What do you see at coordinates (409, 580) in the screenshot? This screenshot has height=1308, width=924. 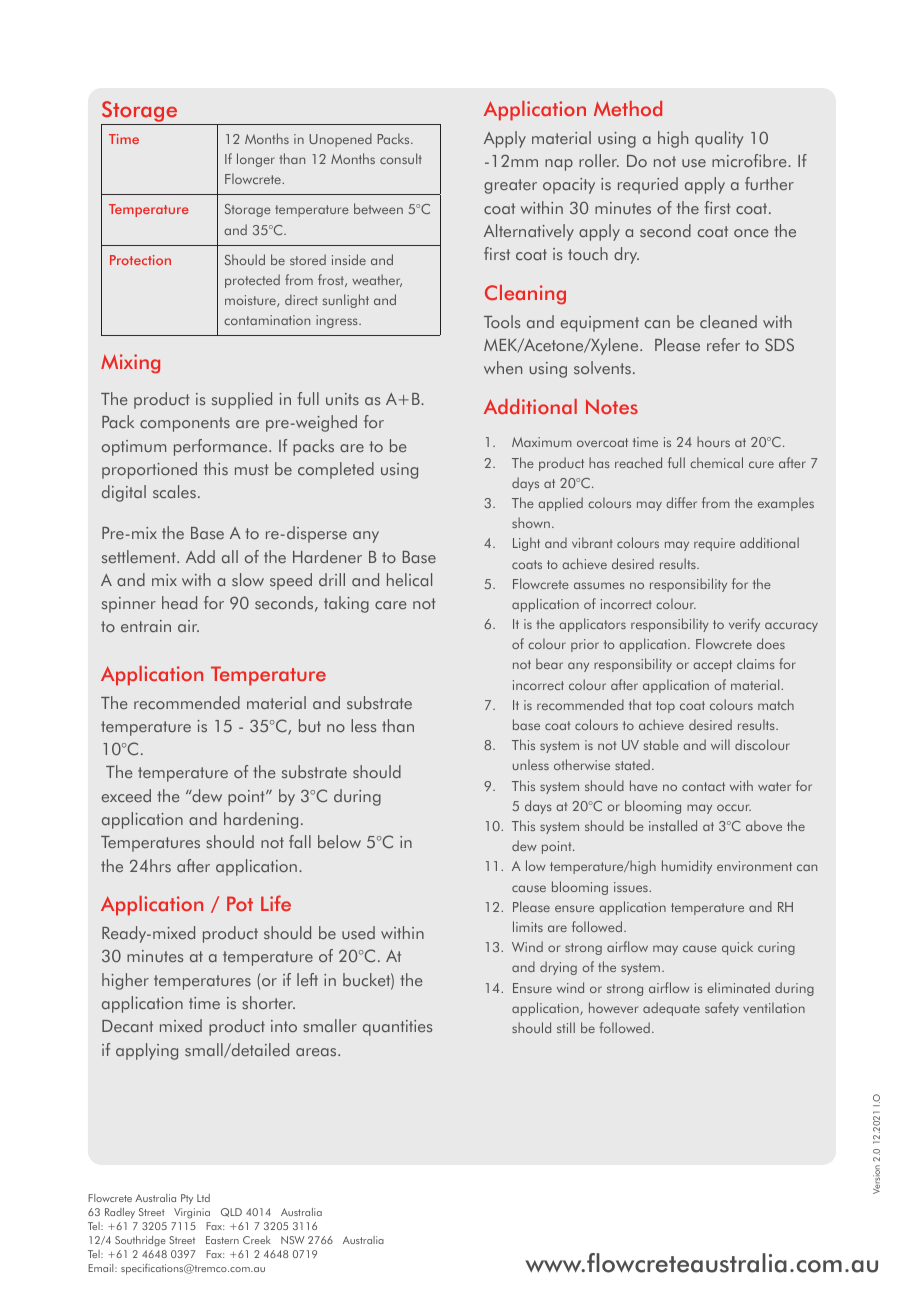 I see `helical` at bounding box center [409, 580].
